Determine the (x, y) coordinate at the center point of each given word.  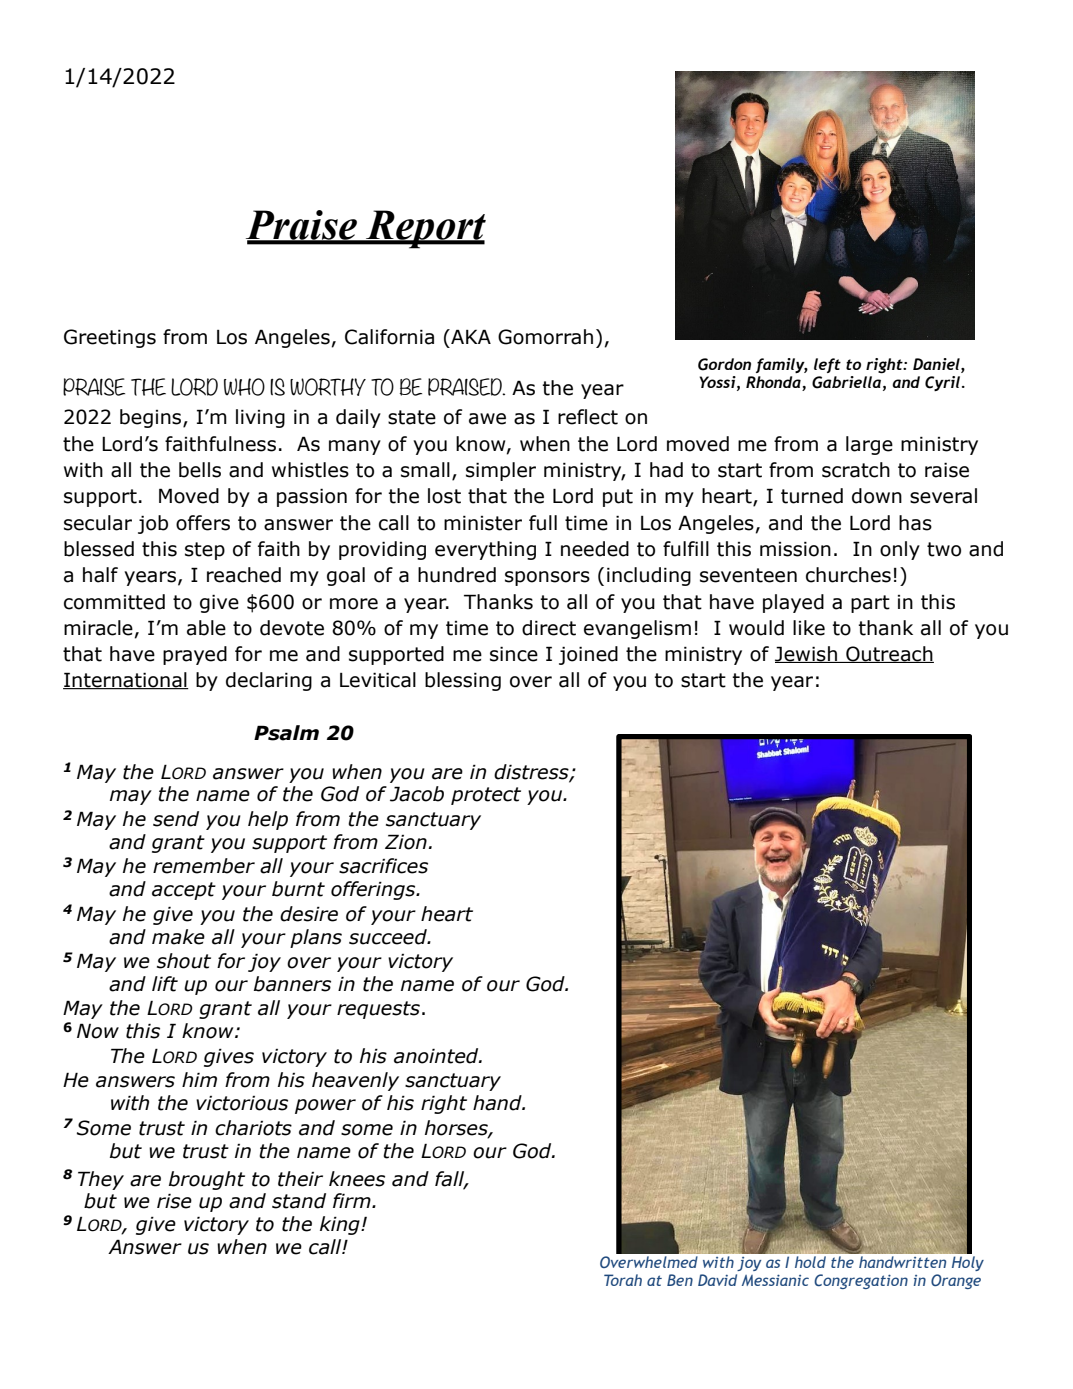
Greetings (110, 338)
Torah (623, 1280)
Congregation (861, 1281)
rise (174, 1201)
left (827, 365)
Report (425, 229)
